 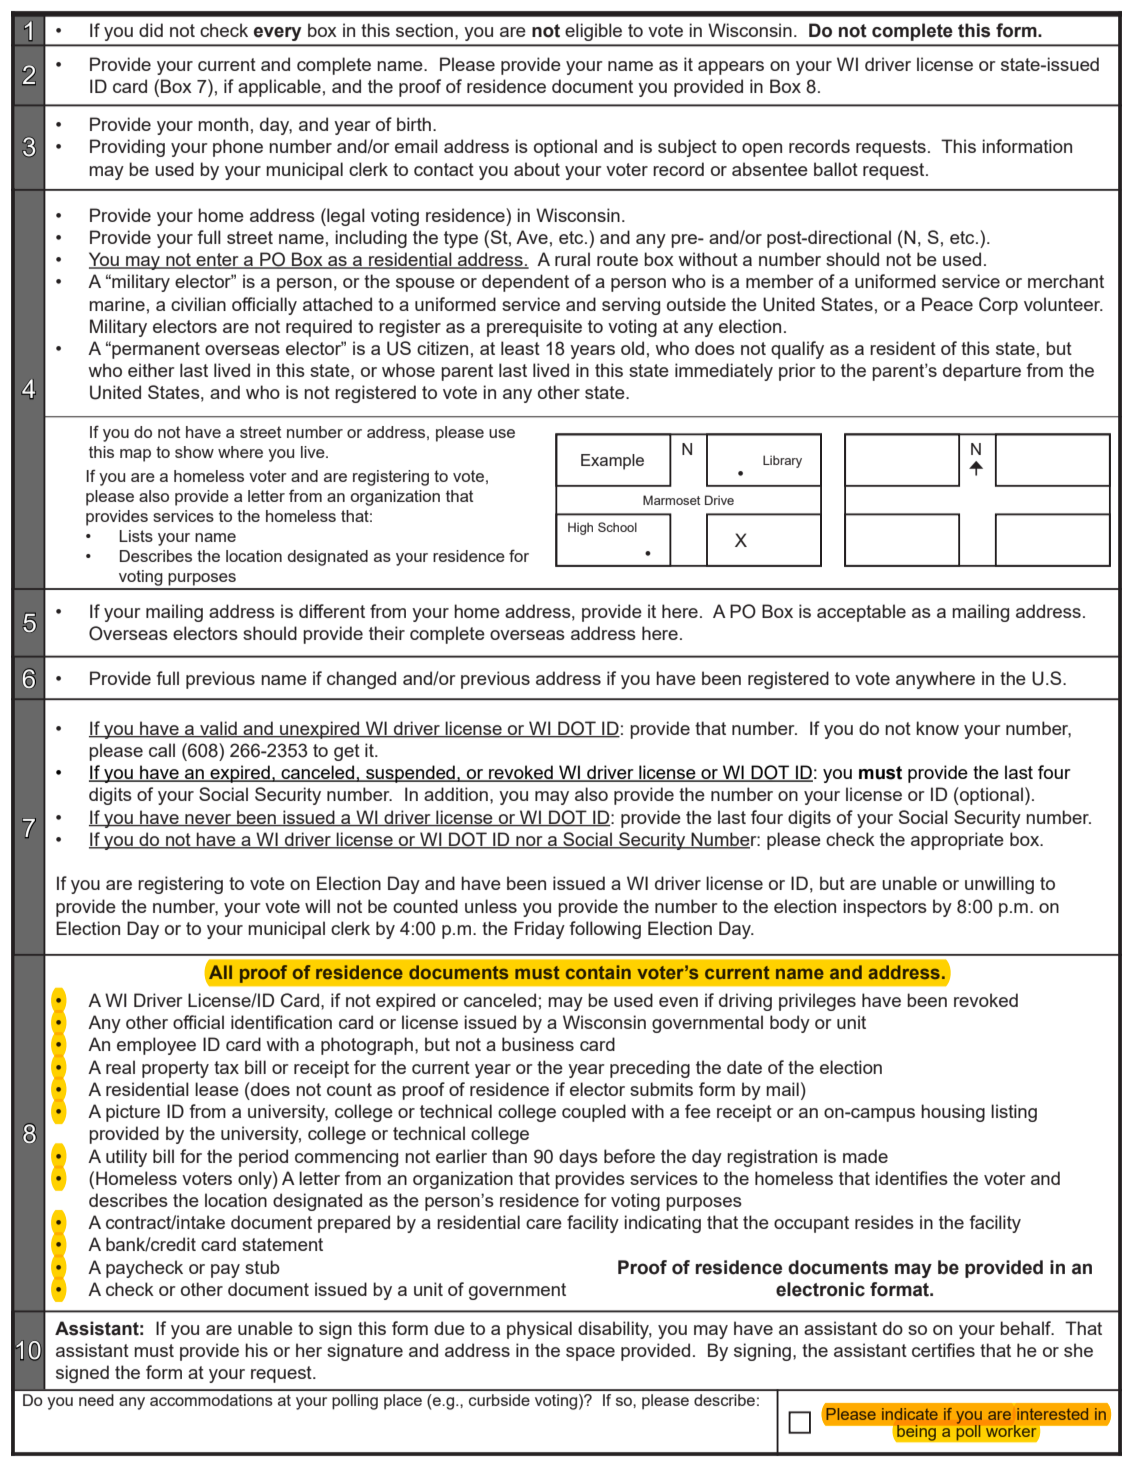 What do you see at coordinates (580, 528) in the screenshot?
I see `High` at bounding box center [580, 528].
